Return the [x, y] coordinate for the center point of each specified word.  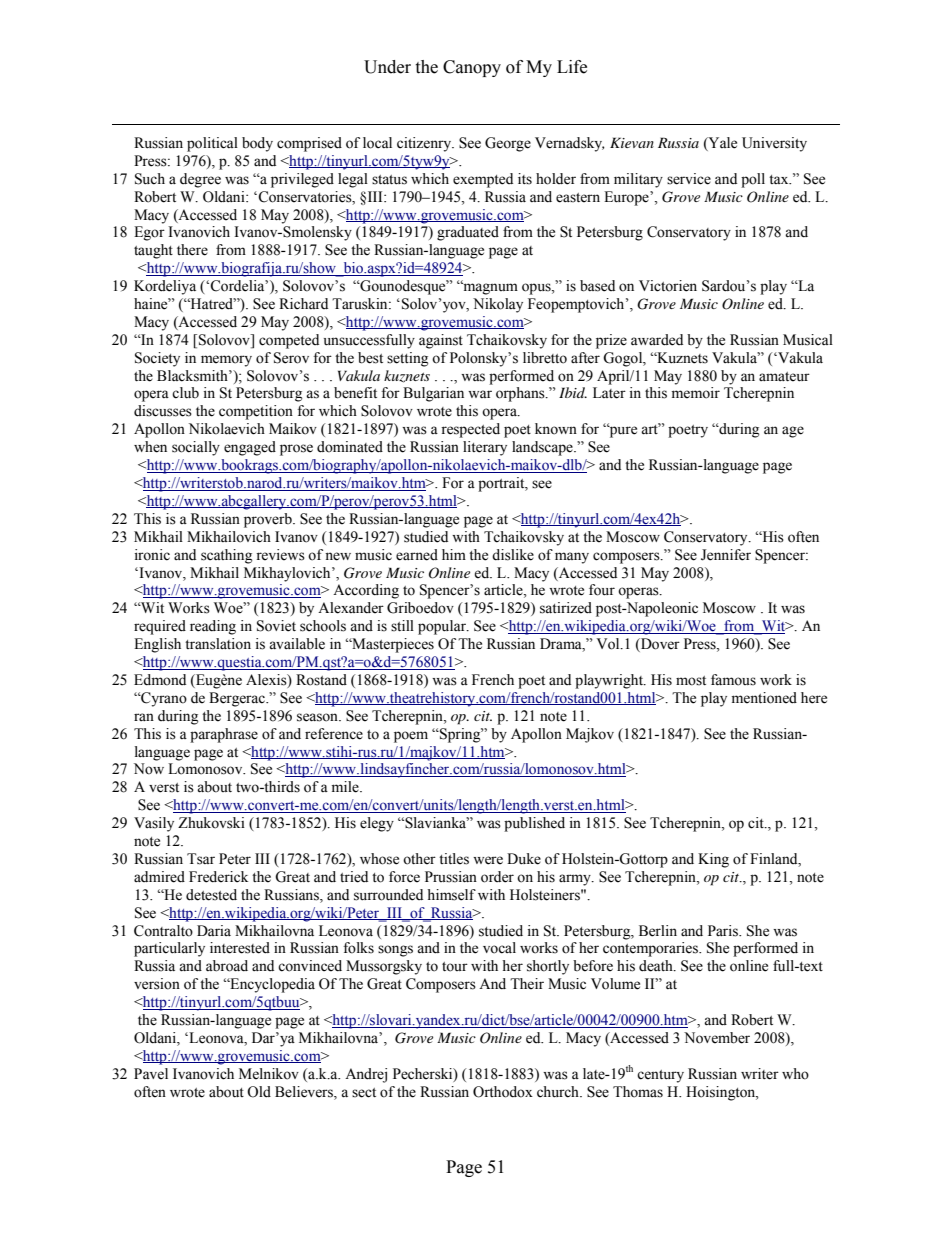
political [212, 144]
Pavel [151, 1074]
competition [256, 412]
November [717, 1038]
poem [411, 737]
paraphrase [224, 735]
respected [470, 430]
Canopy [472, 68]
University [774, 144]
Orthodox [503, 1092]
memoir [696, 393]
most [691, 681]
